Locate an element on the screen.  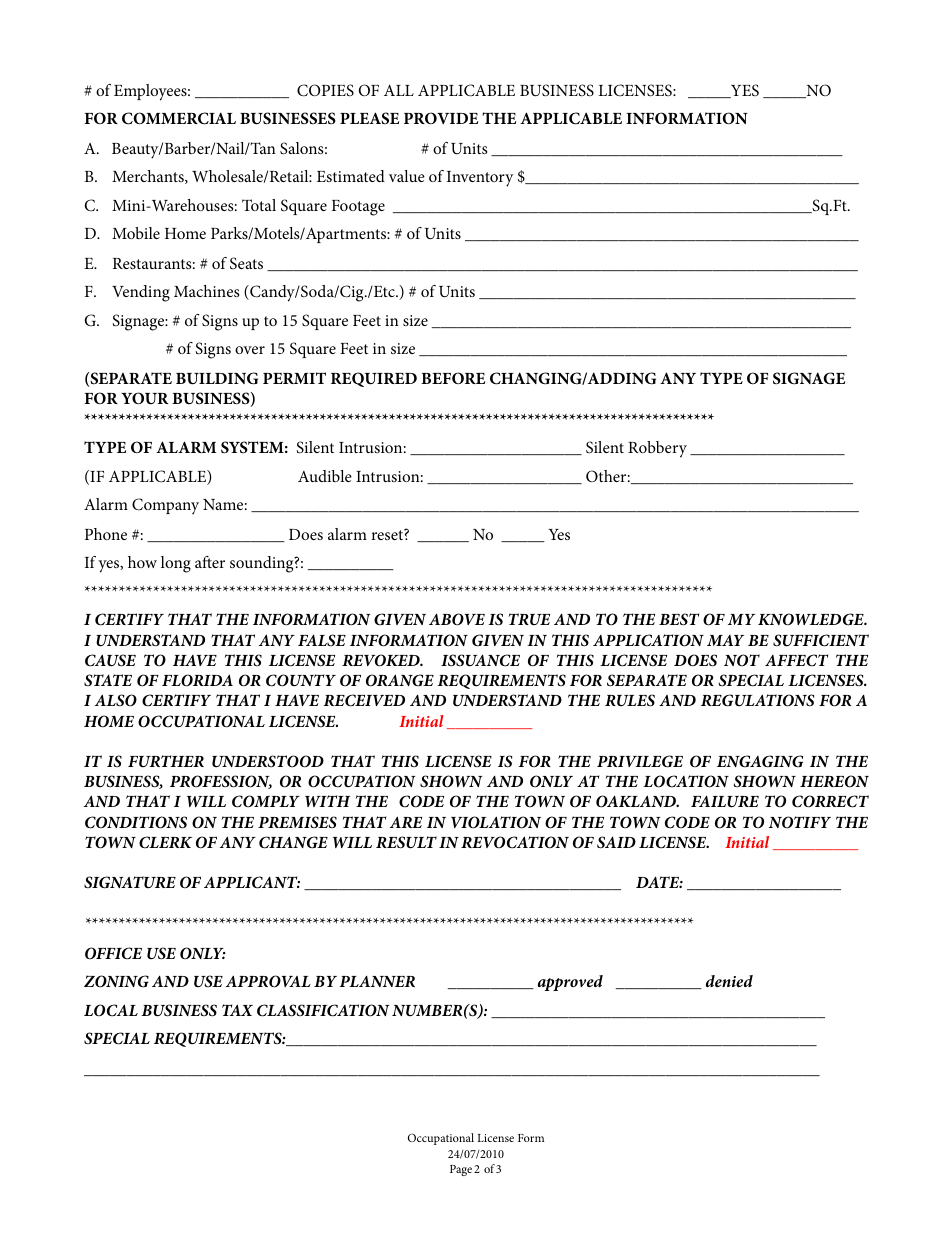
TAX is located at coordinates (237, 1010).
